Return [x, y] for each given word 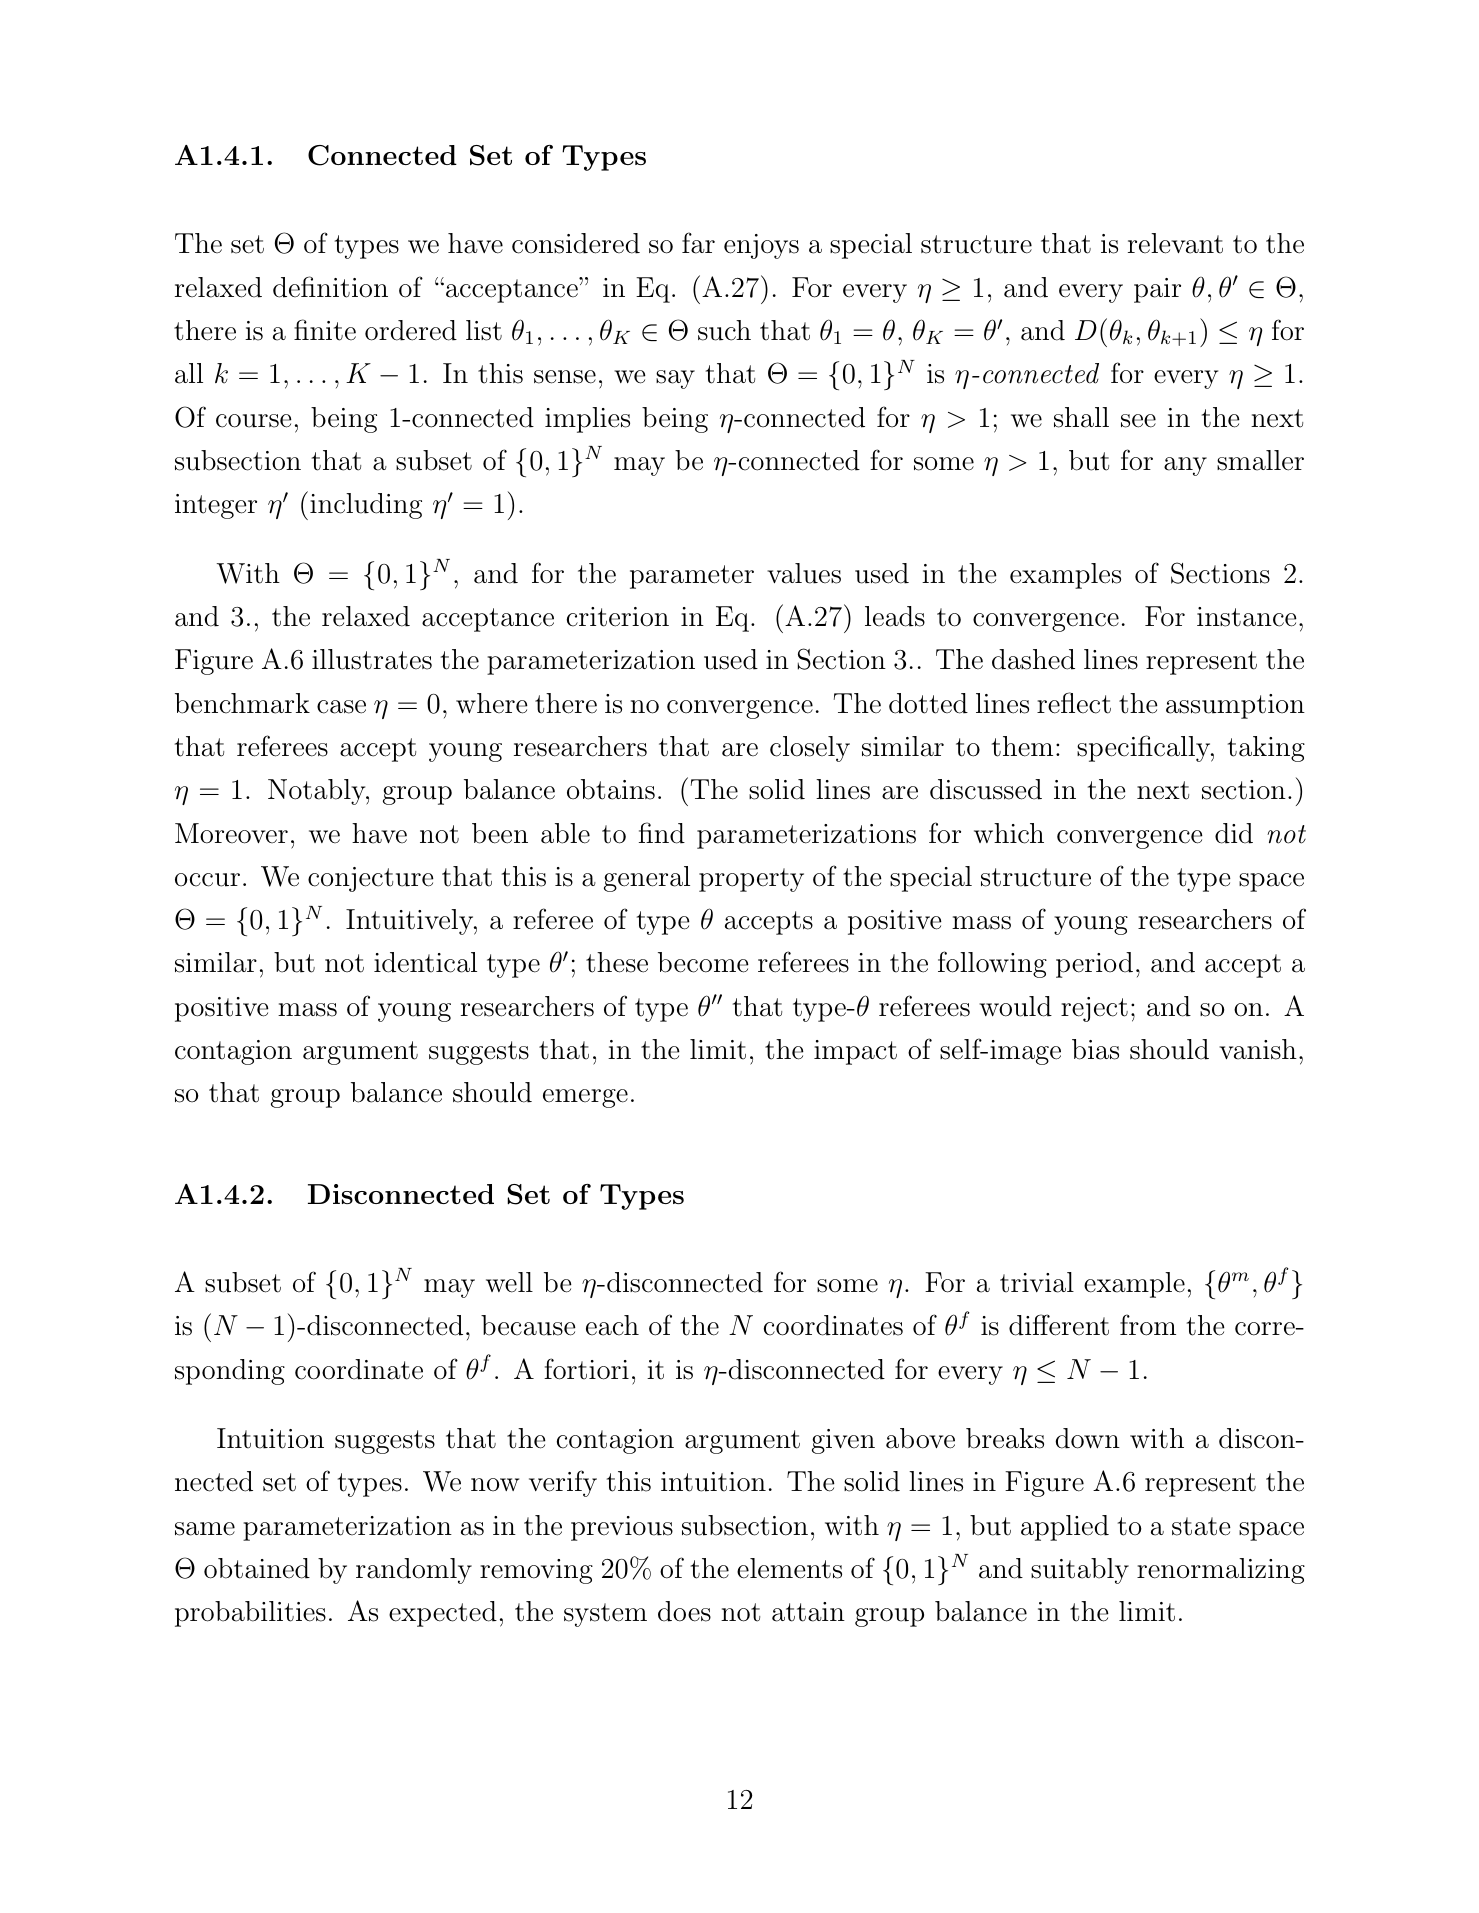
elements [789, 1568]
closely [810, 749]
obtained [257, 1568]
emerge [585, 1098]
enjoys [761, 246]
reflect [1074, 703]
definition [330, 287]
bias [1095, 1049]
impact [855, 1052]
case [341, 707]
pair [1157, 290]
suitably [1080, 1571]
